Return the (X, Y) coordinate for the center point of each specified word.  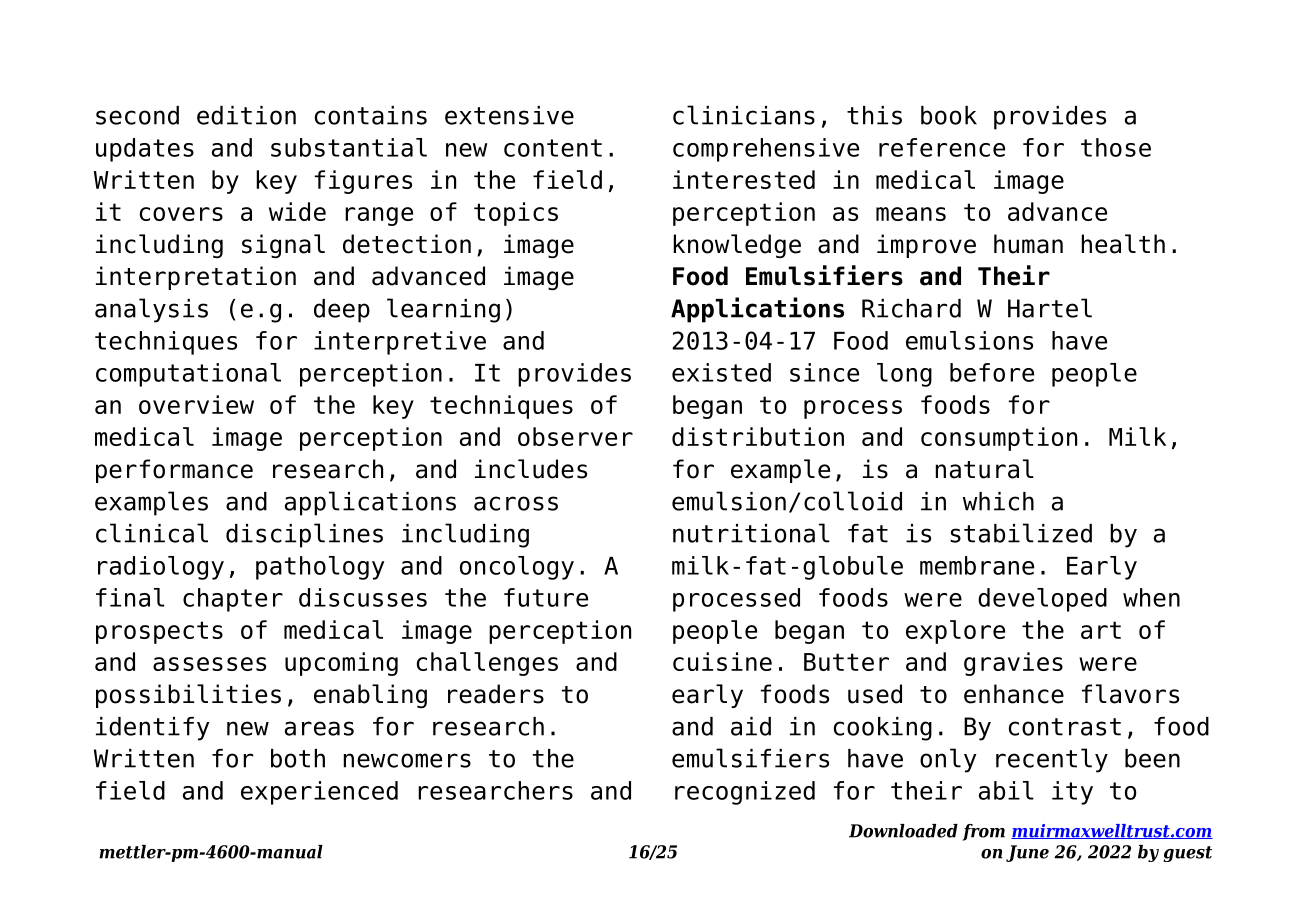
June (1027, 853)
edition (246, 115)
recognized (745, 793)
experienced (319, 793)
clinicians (744, 115)
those (1116, 147)
